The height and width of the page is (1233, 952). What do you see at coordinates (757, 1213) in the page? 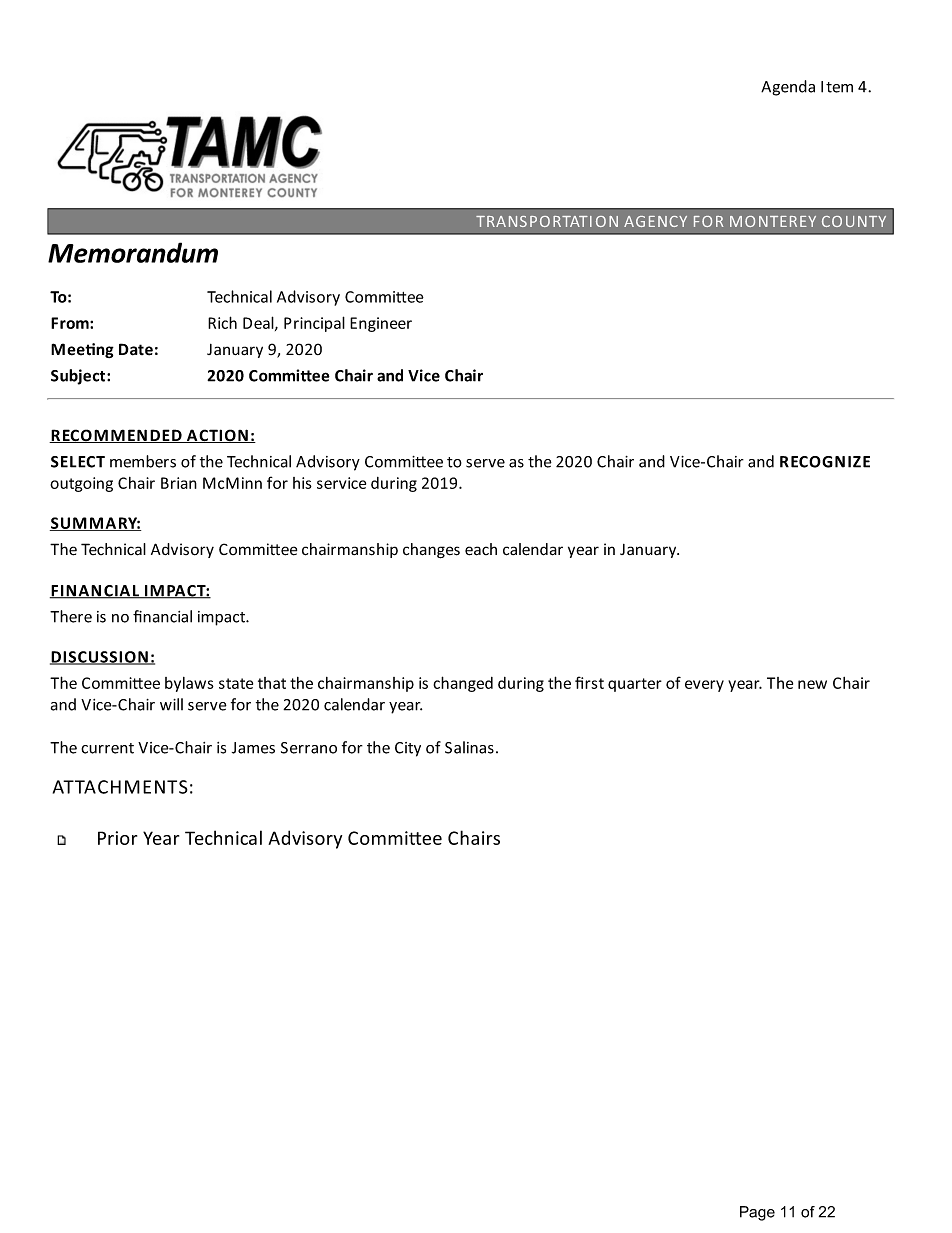
I see `Page` at bounding box center [757, 1213].
